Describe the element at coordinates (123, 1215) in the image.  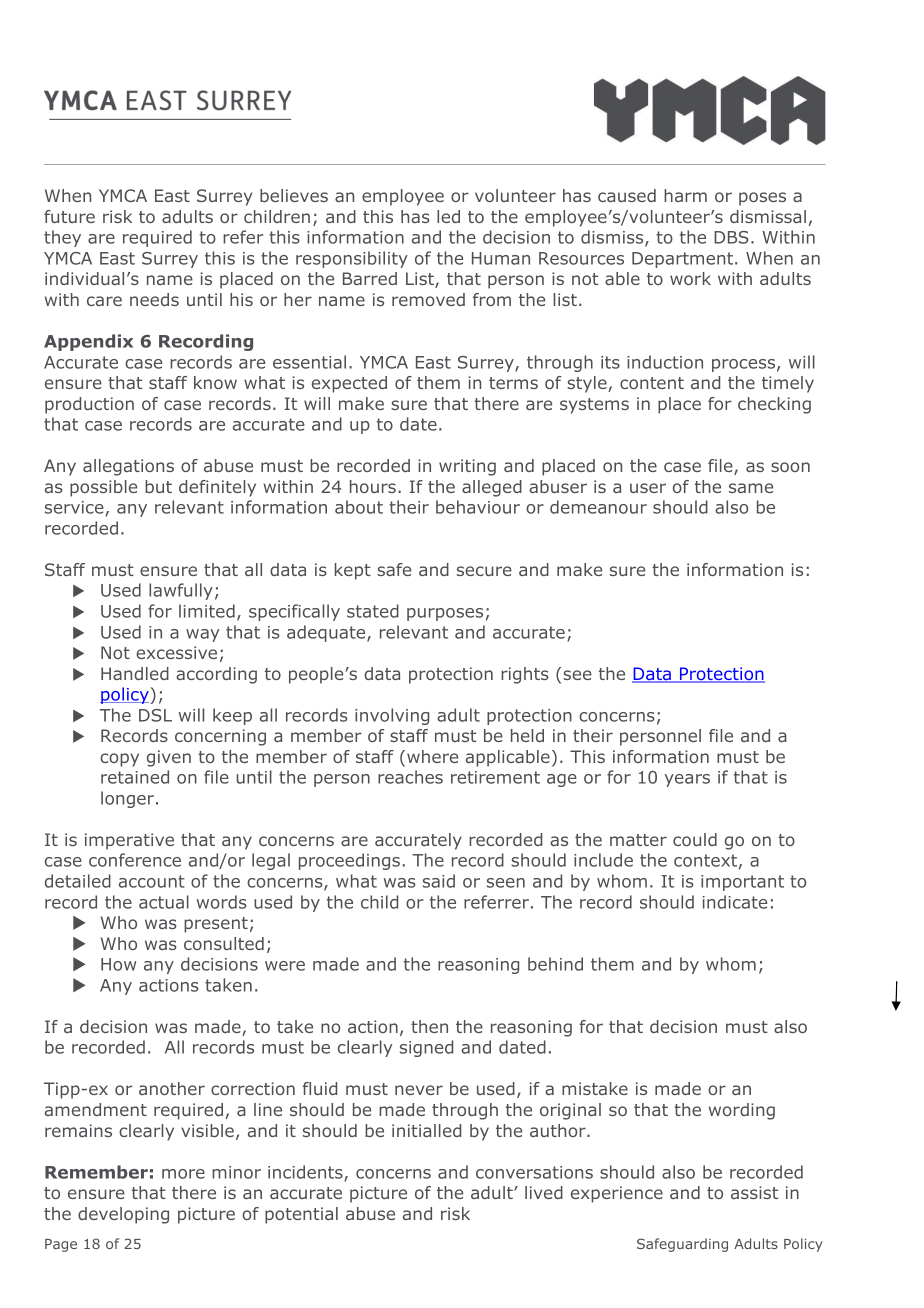
I see `developing` at that location.
